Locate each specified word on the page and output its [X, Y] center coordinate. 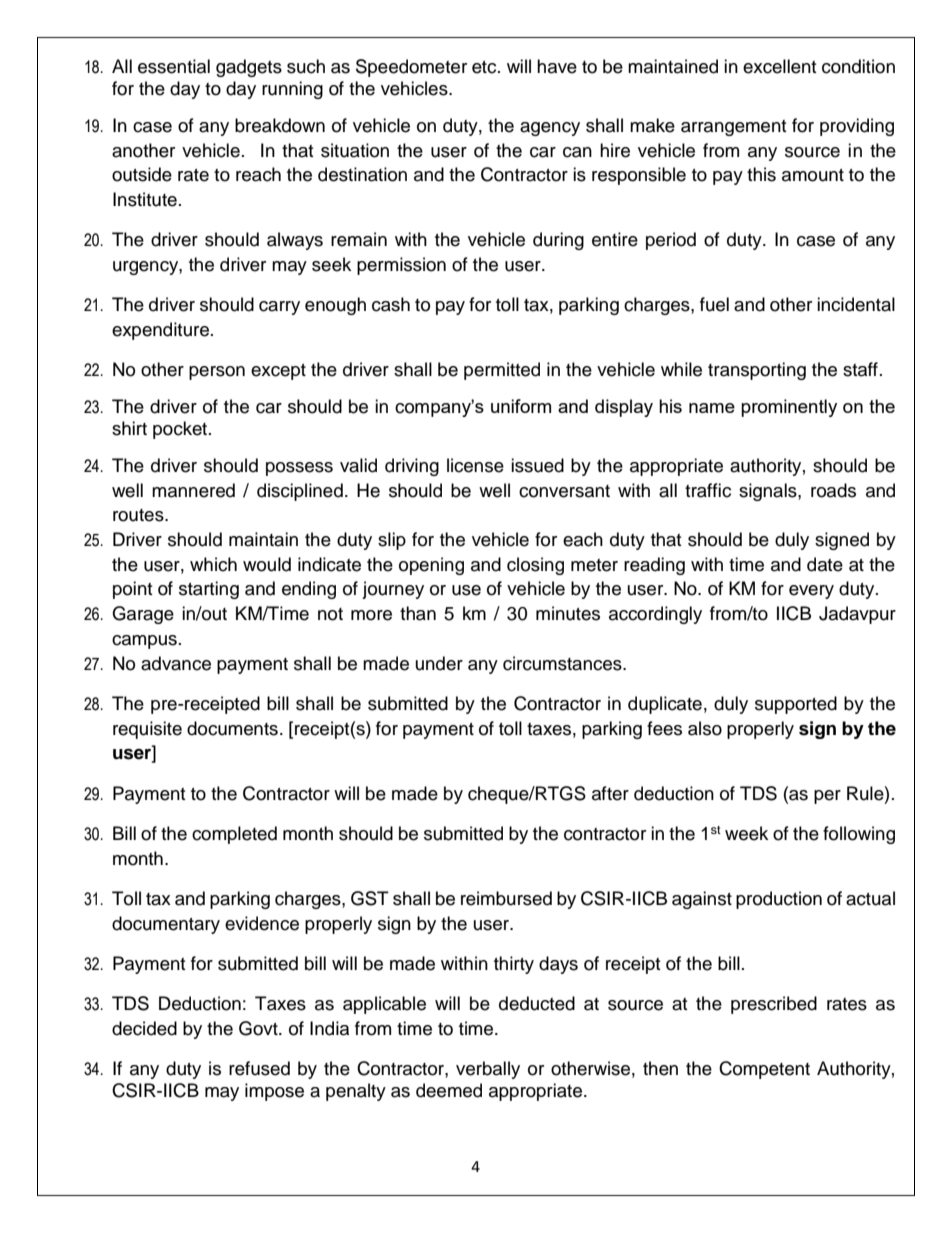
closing [535, 566]
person [217, 373]
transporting [757, 371]
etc [485, 67]
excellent [779, 66]
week [746, 833]
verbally [488, 1070]
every [811, 592]
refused [259, 1068]
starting [209, 590]
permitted [502, 371]
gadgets [249, 68]
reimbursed [506, 898]
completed [234, 835]
